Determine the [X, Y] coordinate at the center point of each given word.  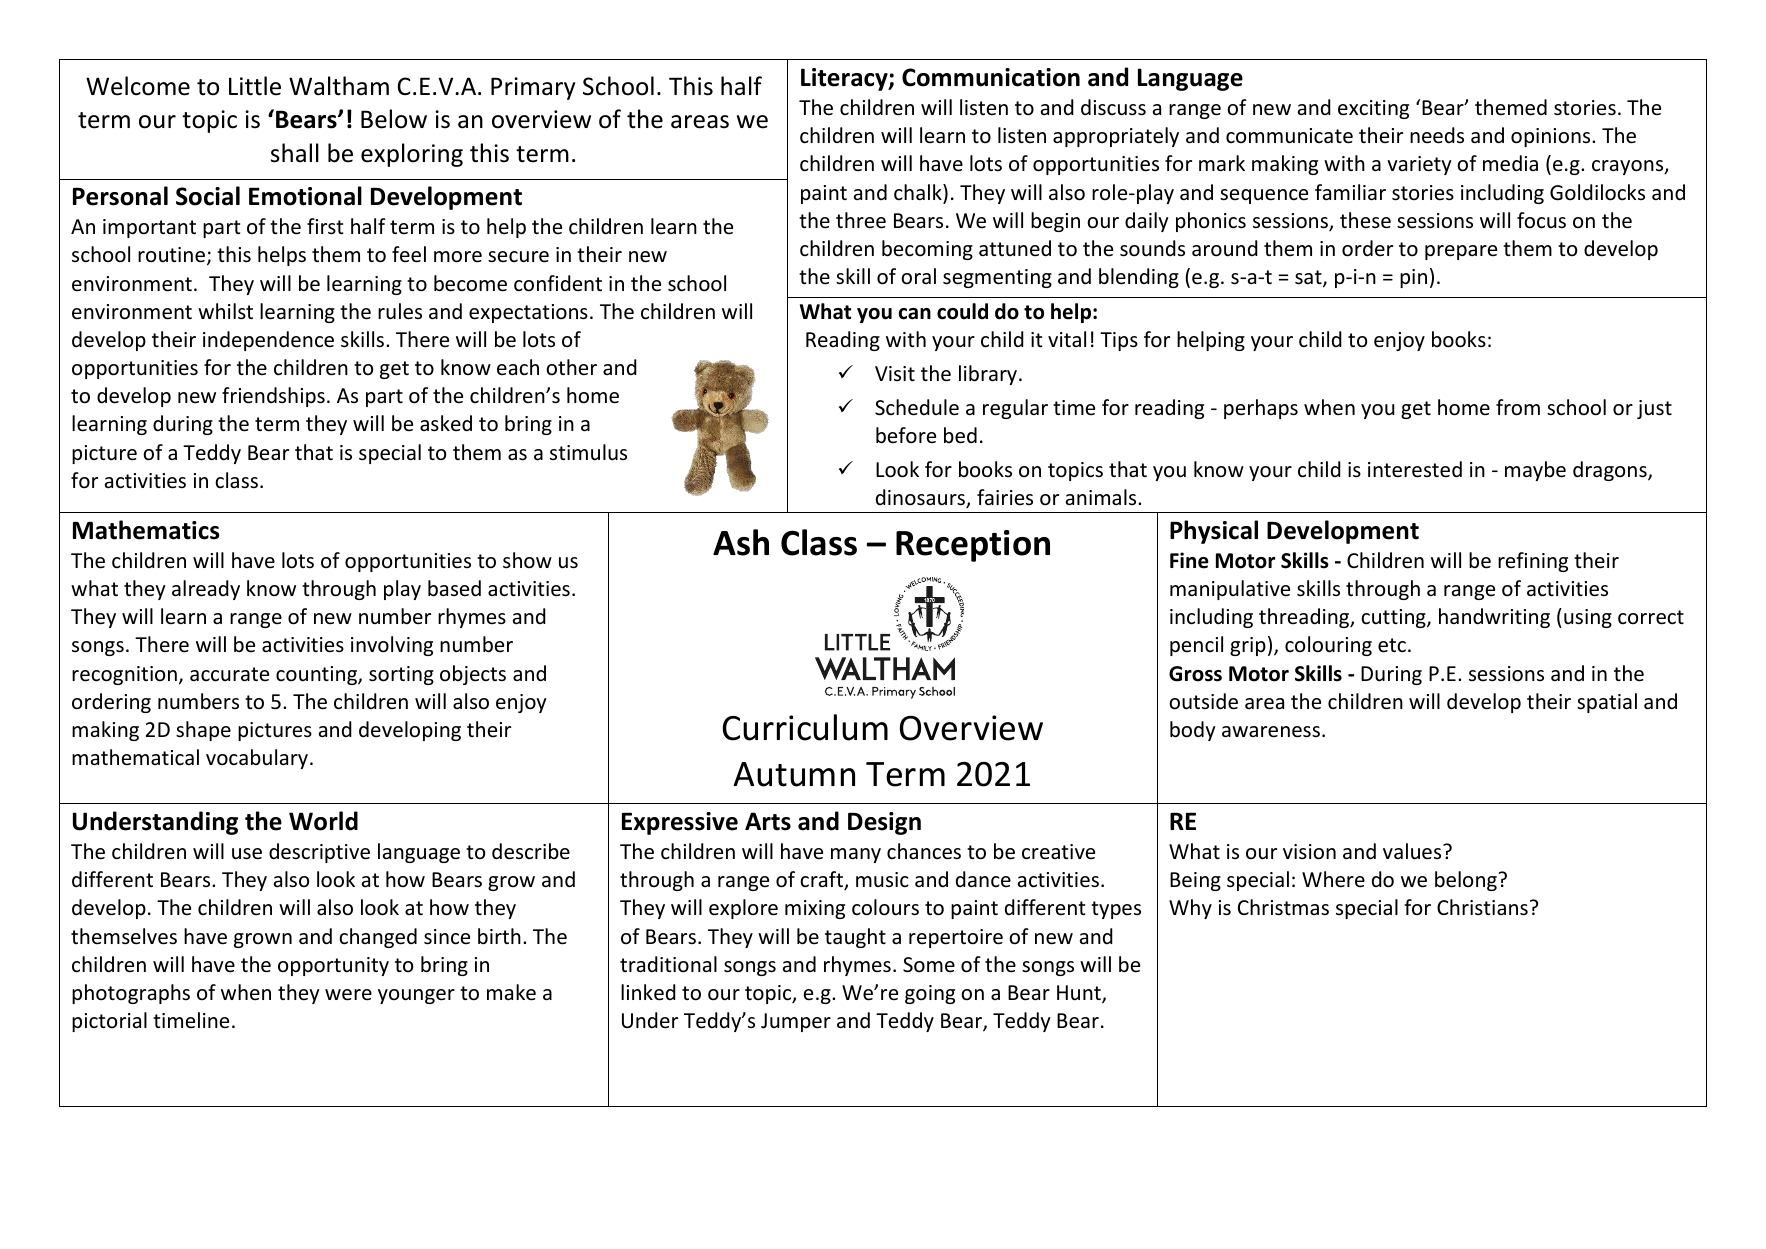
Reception [973, 546]
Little [255, 86]
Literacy [845, 79]
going [930, 994]
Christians [1482, 907]
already [206, 590]
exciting [1373, 109]
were [348, 995]
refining [1533, 562]
